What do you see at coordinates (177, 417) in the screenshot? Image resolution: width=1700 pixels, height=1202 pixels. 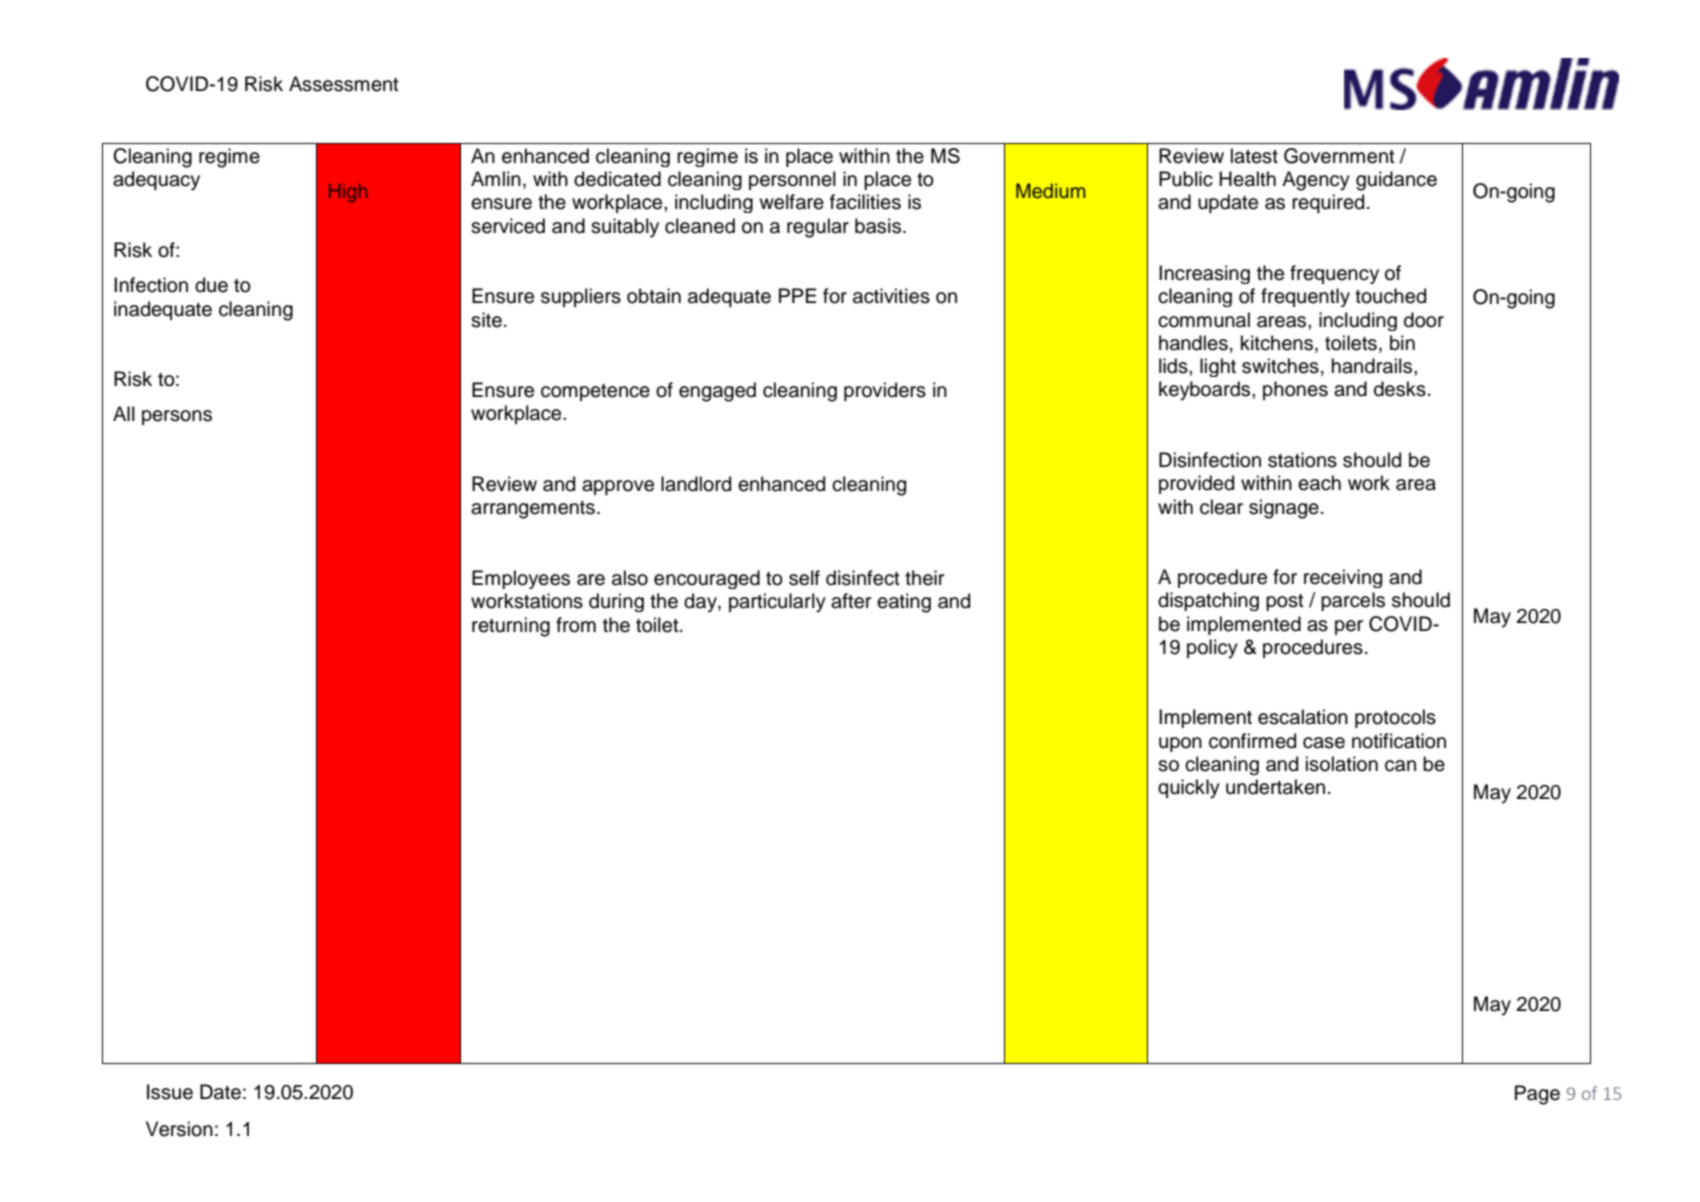 I see `persons` at bounding box center [177, 417].
